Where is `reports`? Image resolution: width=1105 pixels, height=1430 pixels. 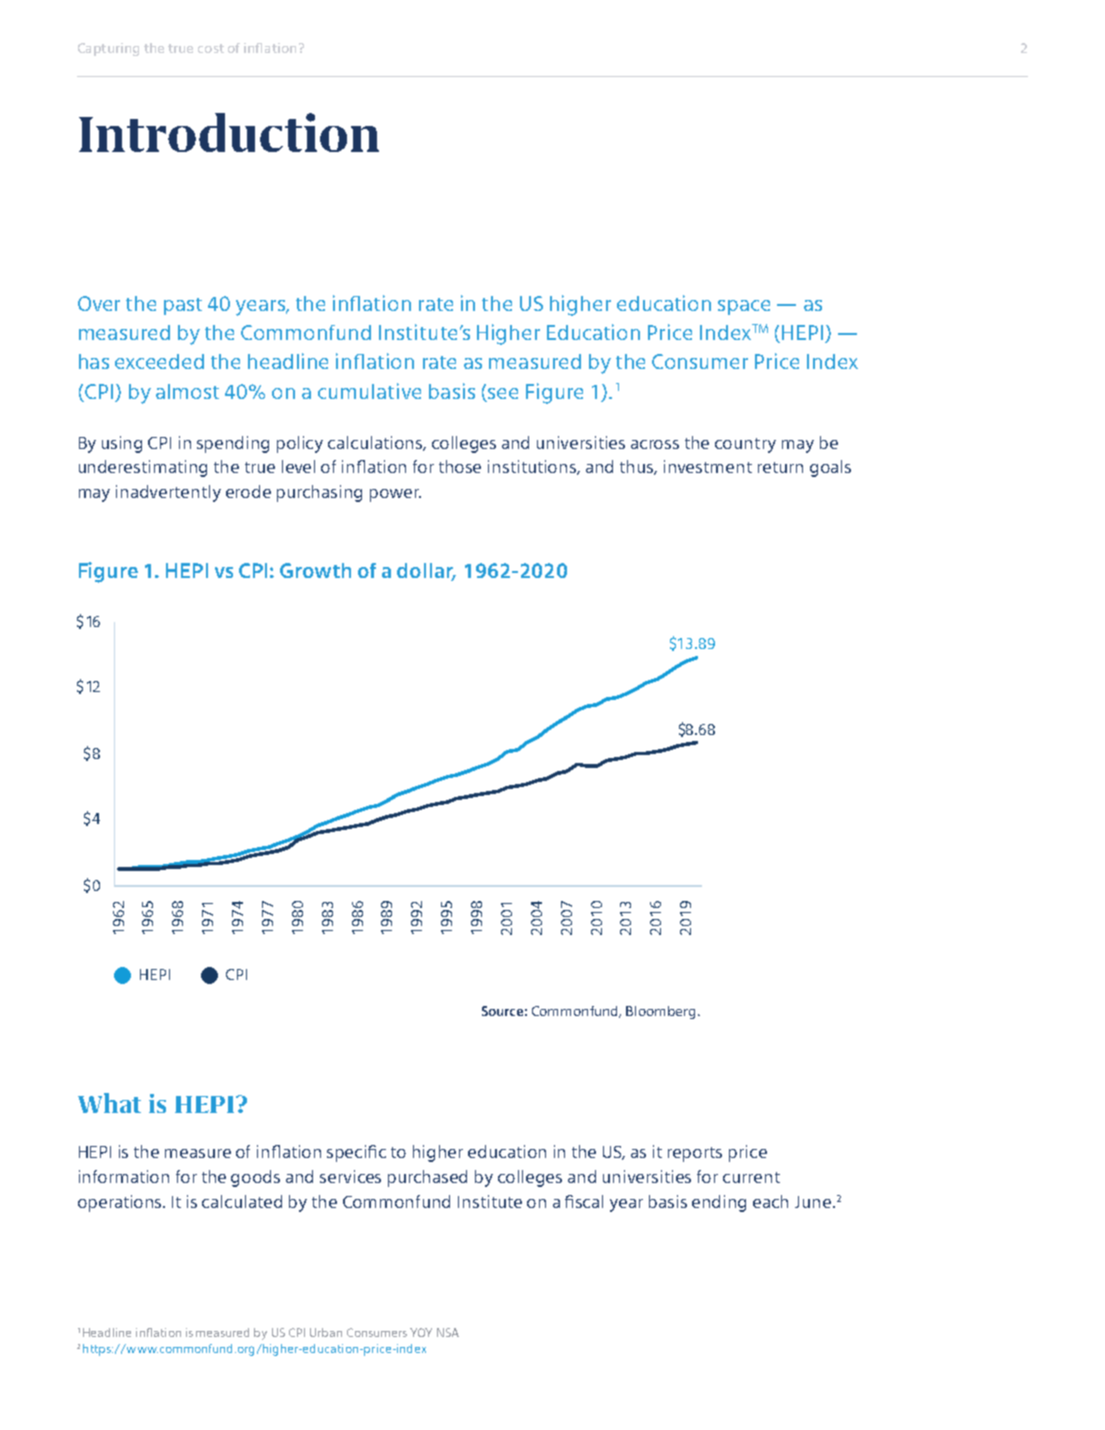
reports is located at coordinates (695, 1154).
